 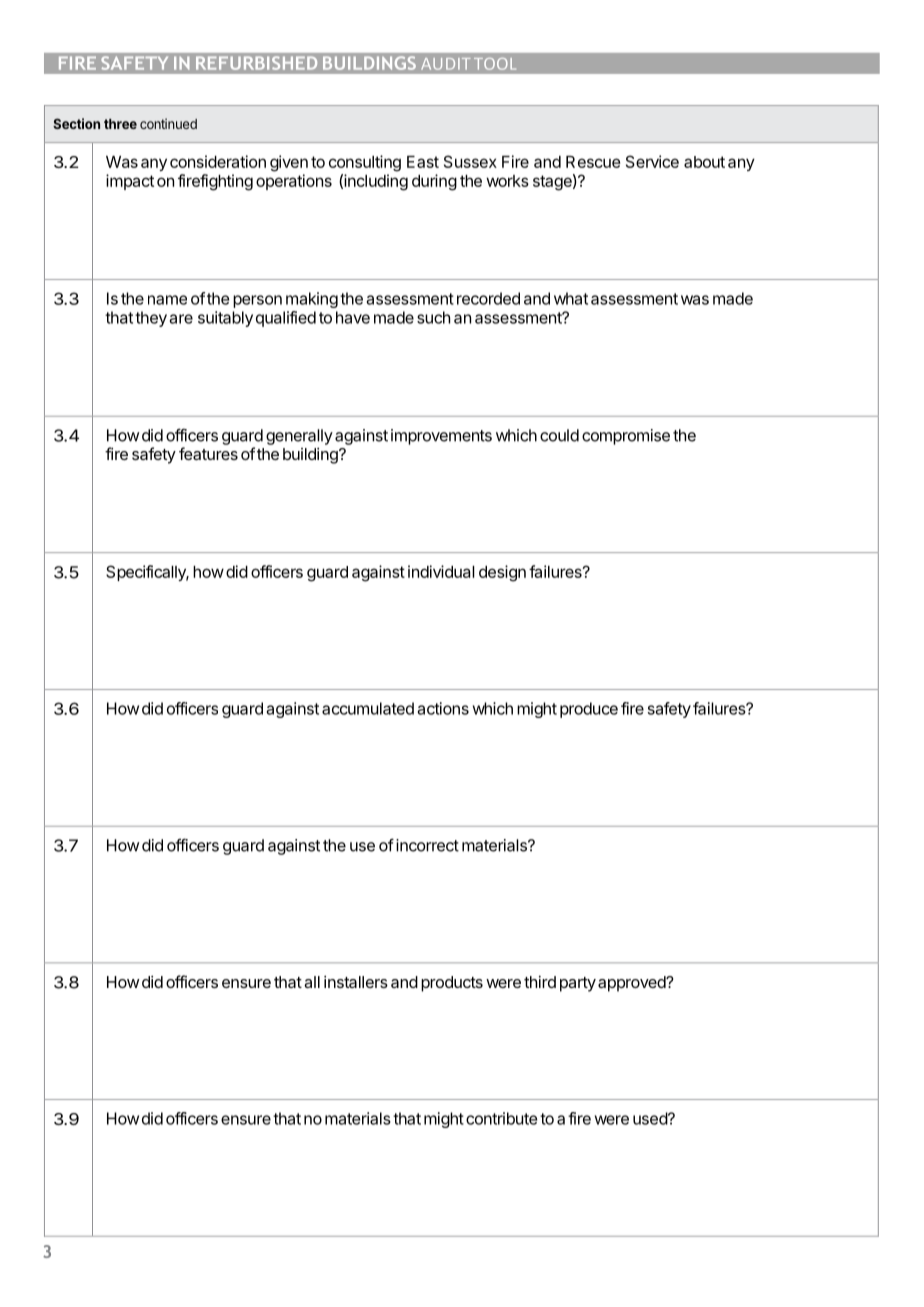 I want to click on features, so click(x=208, y=453).
